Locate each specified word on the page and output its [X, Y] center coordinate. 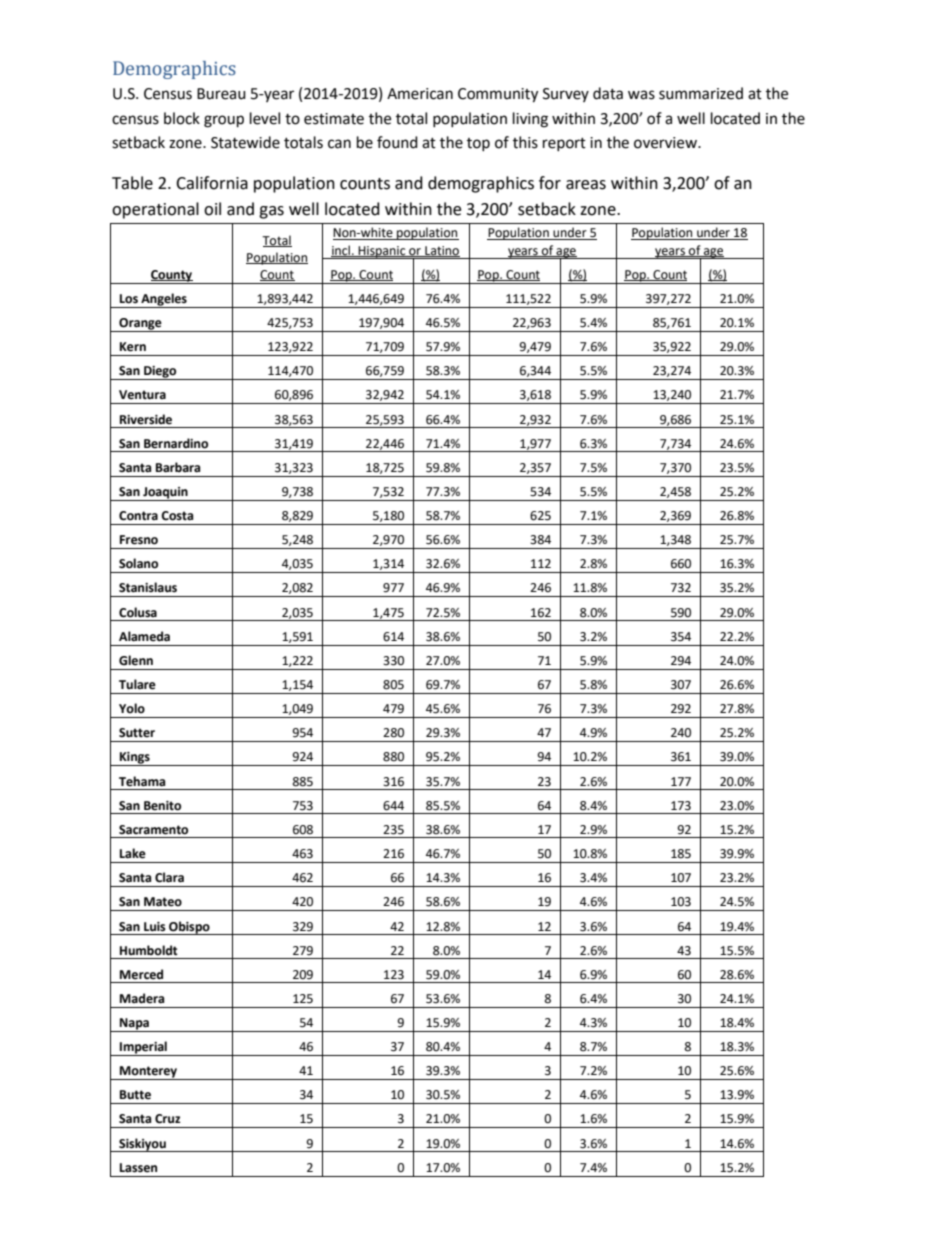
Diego [160, 373]
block [182, 118]
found [397, 142]
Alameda [144, 636]
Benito [162, 806]
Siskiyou [142, 1145]
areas [586, 185]
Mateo [163, 902]
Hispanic [382, 252]
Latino [441, 251]
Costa [177, 516]
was [641, 95]
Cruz [168, 1119]
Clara [169, 877]
